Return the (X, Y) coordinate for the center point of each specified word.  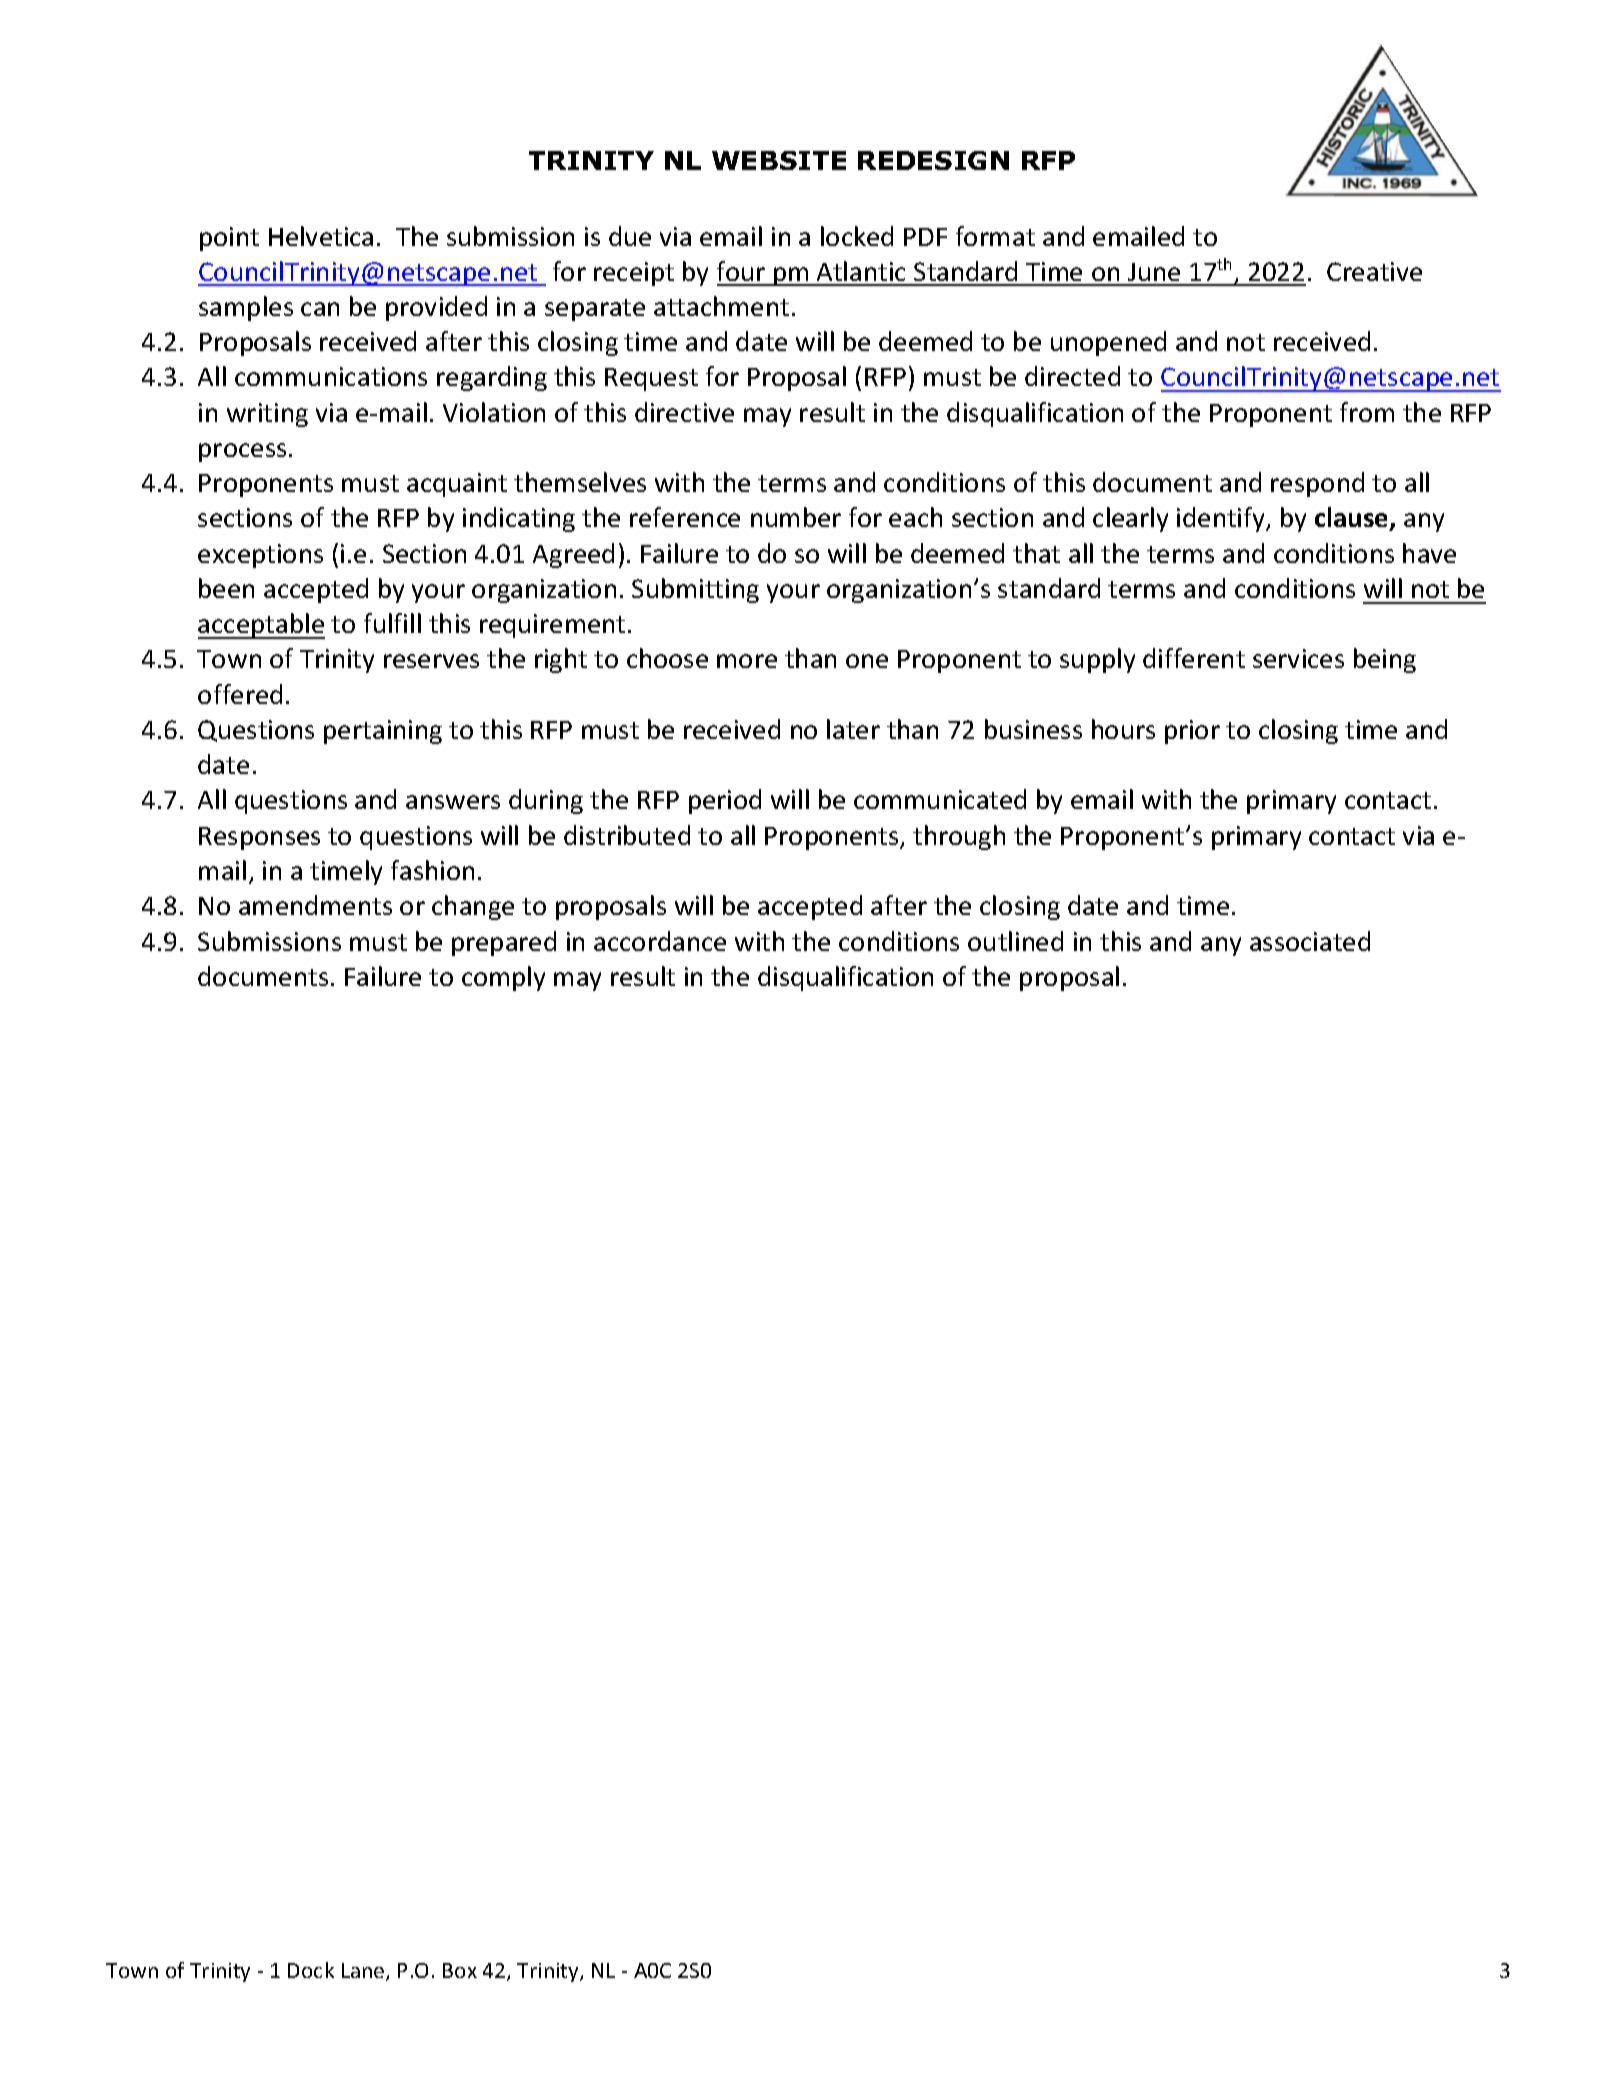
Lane (364, 1972)
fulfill (392, 623)
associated (1310, 941)
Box (460, 1970)
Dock (311, 1970)
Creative (1374, 271)
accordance (660, 941)
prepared (504, 943)
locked (857, 236)
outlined (1015, 941)
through (959, 837)
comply (503, 978)
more (747, 661)
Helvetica (321, 236)
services (1298, 658)
